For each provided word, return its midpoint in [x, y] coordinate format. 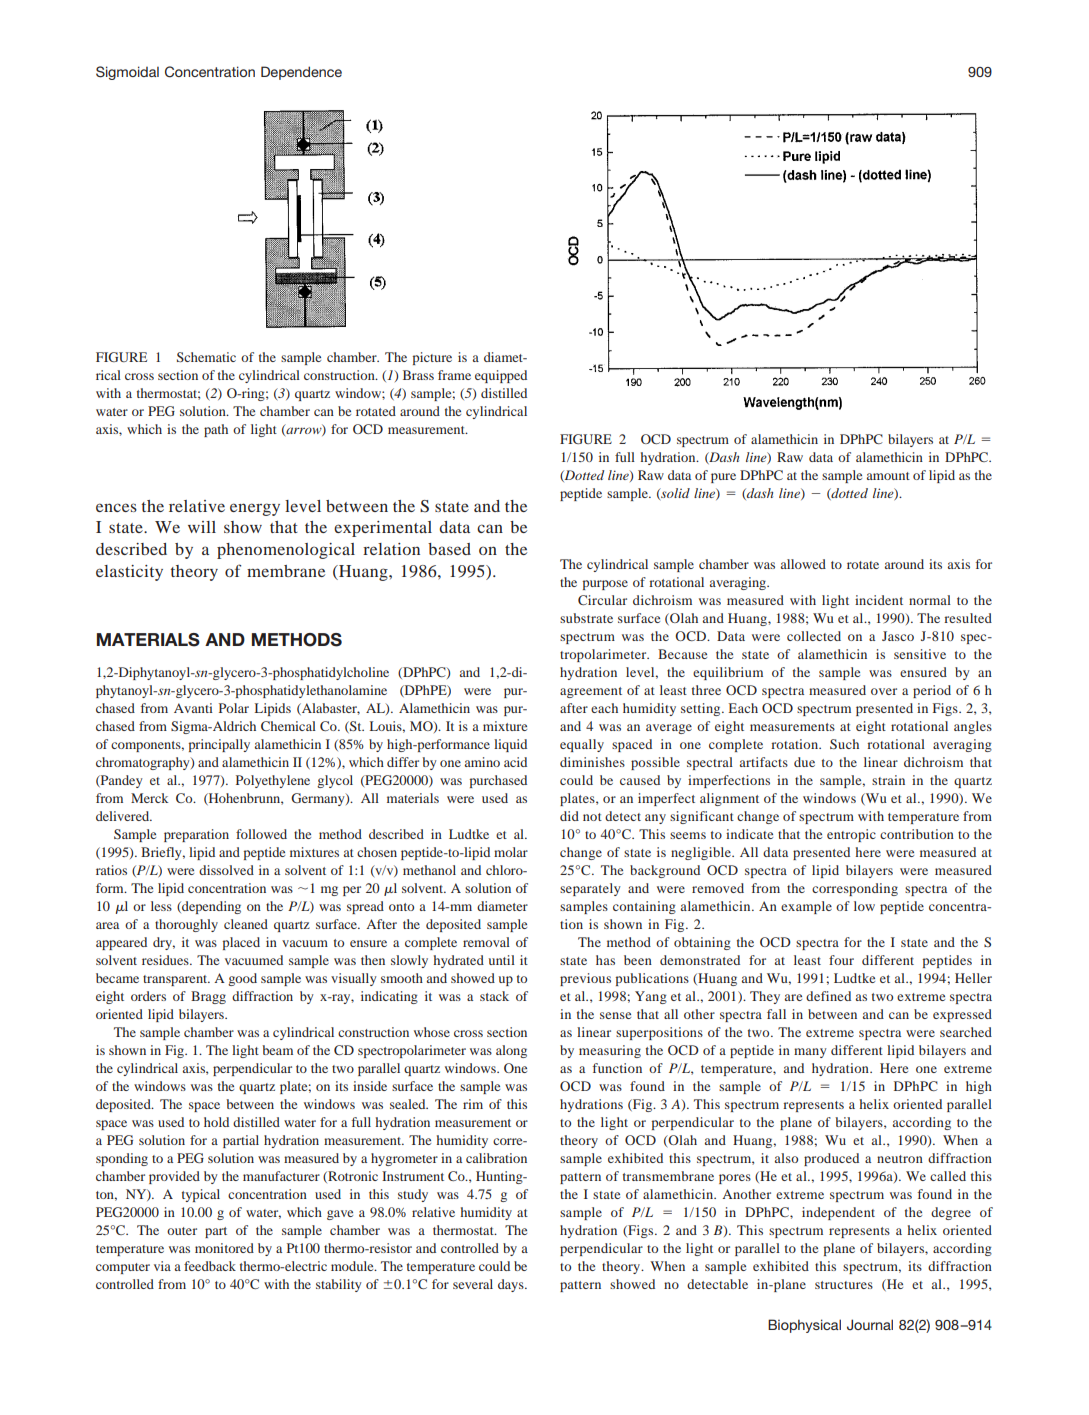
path [216, 430]
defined [828, 996]
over [884, 691]
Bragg [208, 997]
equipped [501, 376]
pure [723, 478]
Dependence [301, 73]
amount [888, 476]
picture [432, 358]
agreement [591, 692]
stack [494, 996]
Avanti [193, 708]
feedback [210, 1266]
